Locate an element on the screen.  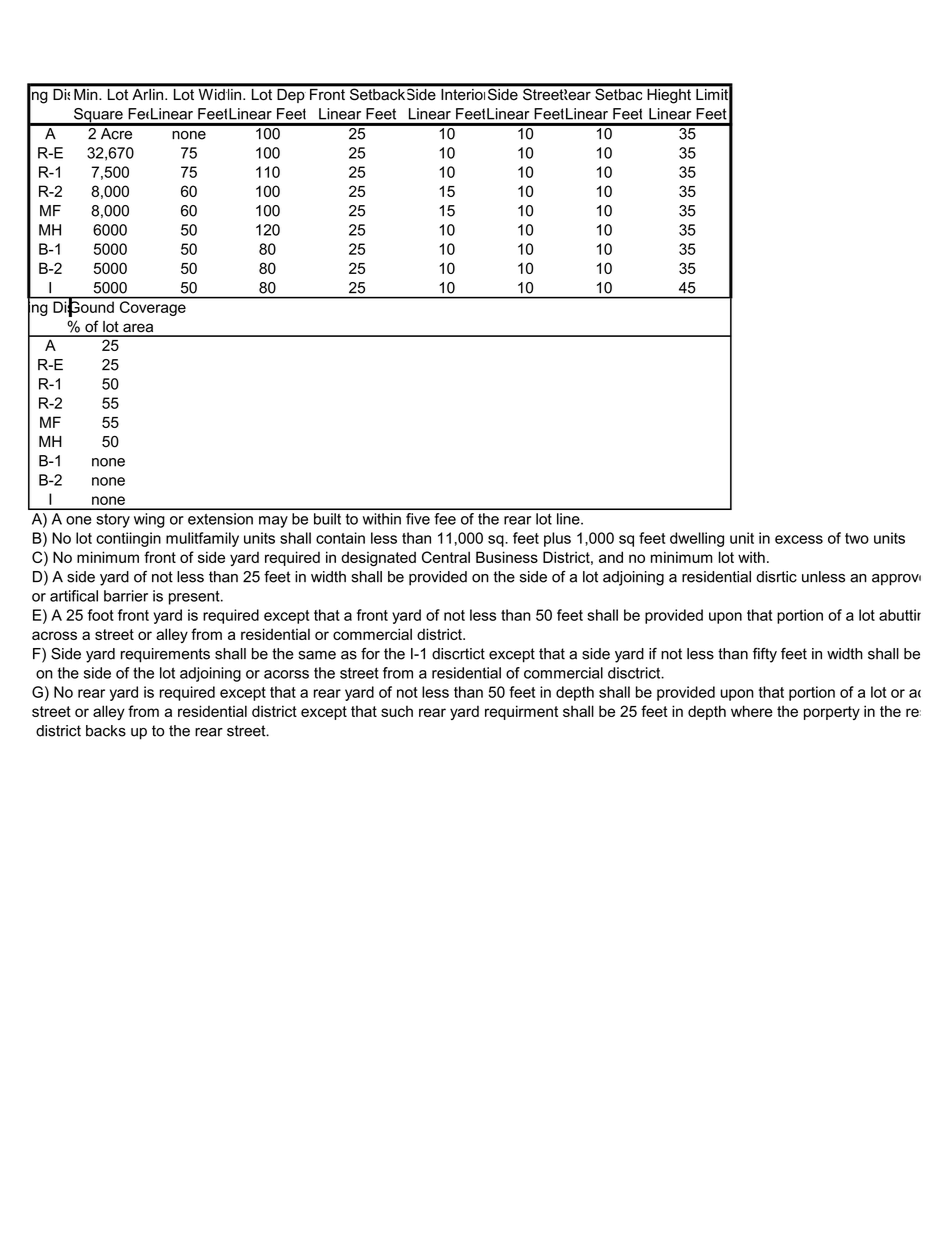
such is located at coordinates (397, 711).
